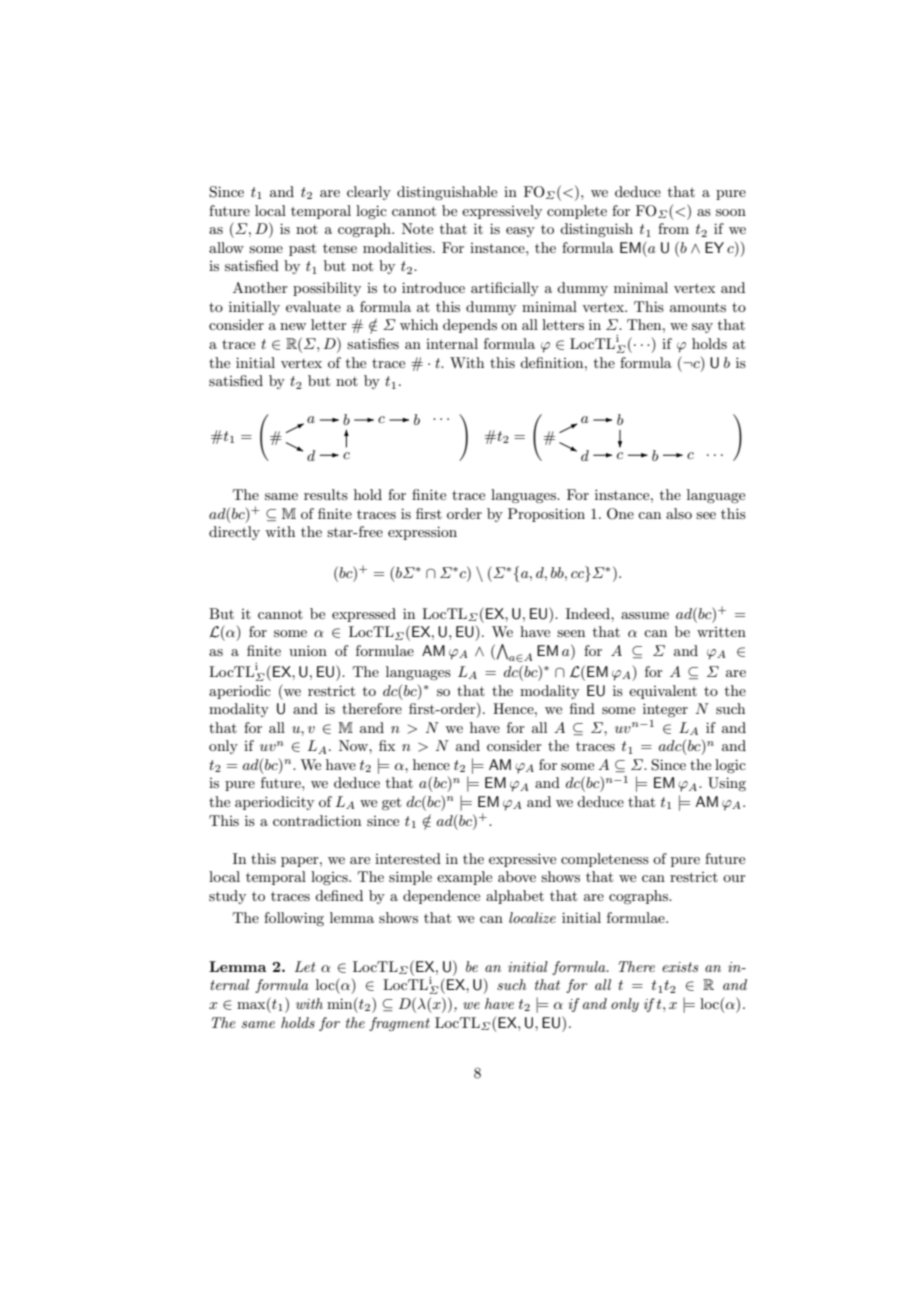 This screenshot has width=924, height=1308. What do you see at coordinates (399, 1024) in the screenshot?
I see `fragment` at bounding box center [399, 1024].
